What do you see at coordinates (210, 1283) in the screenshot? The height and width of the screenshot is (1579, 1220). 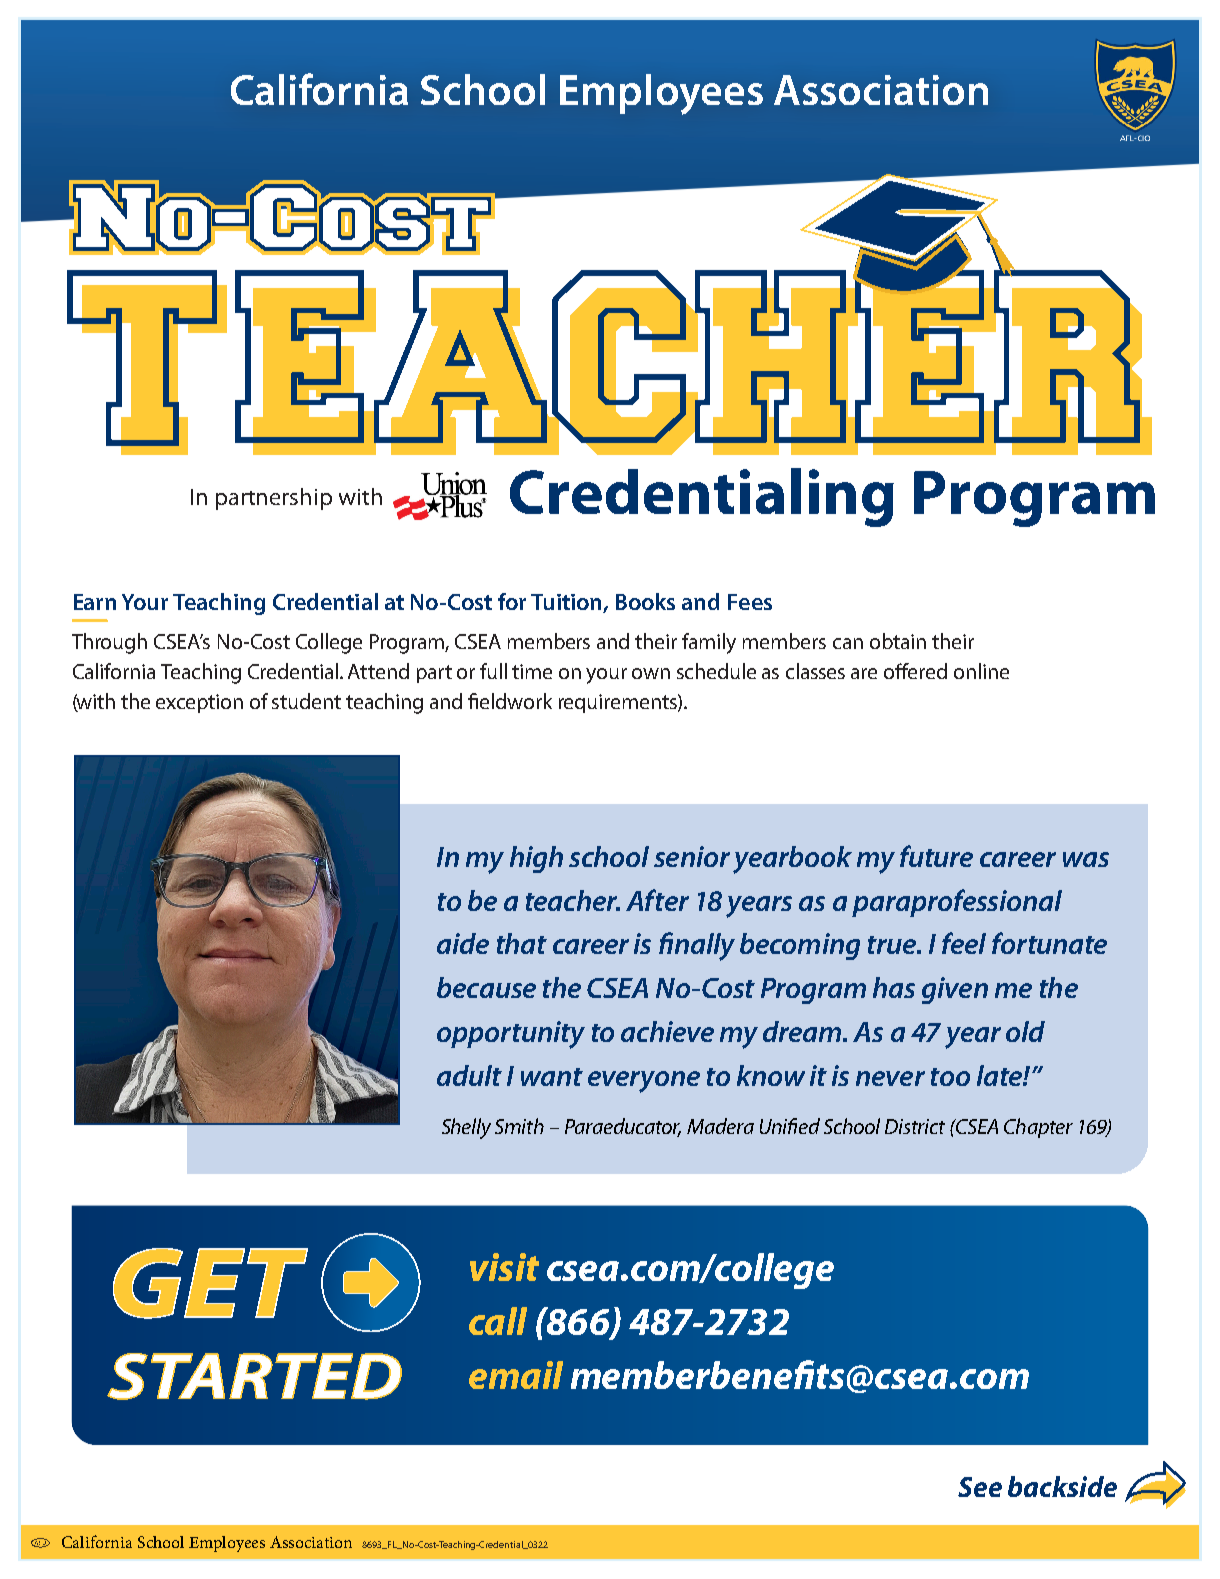 I see `GET` at bounding box center [210, 1283].
